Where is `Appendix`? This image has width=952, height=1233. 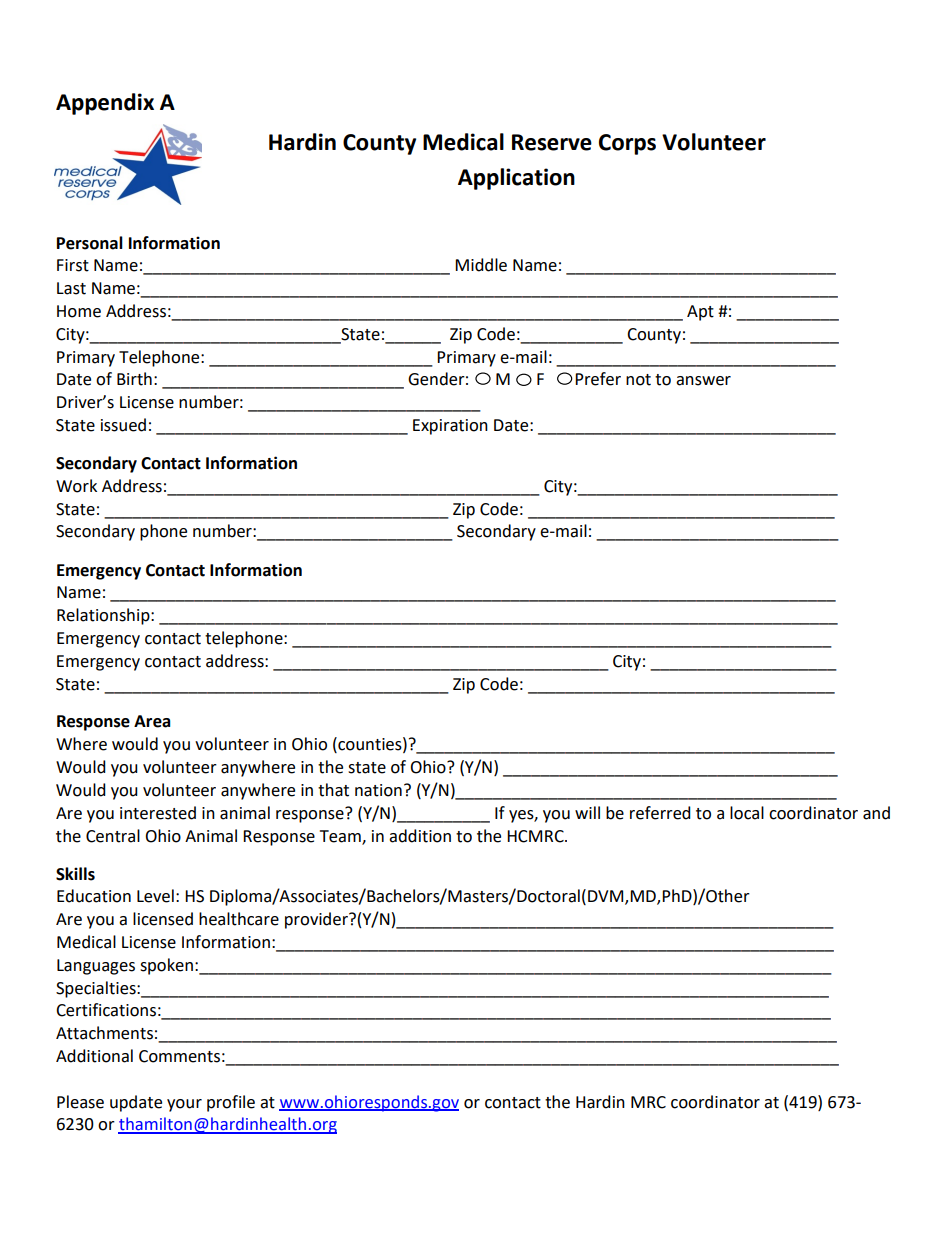 Appendix is located at coordinates (105, 104).
